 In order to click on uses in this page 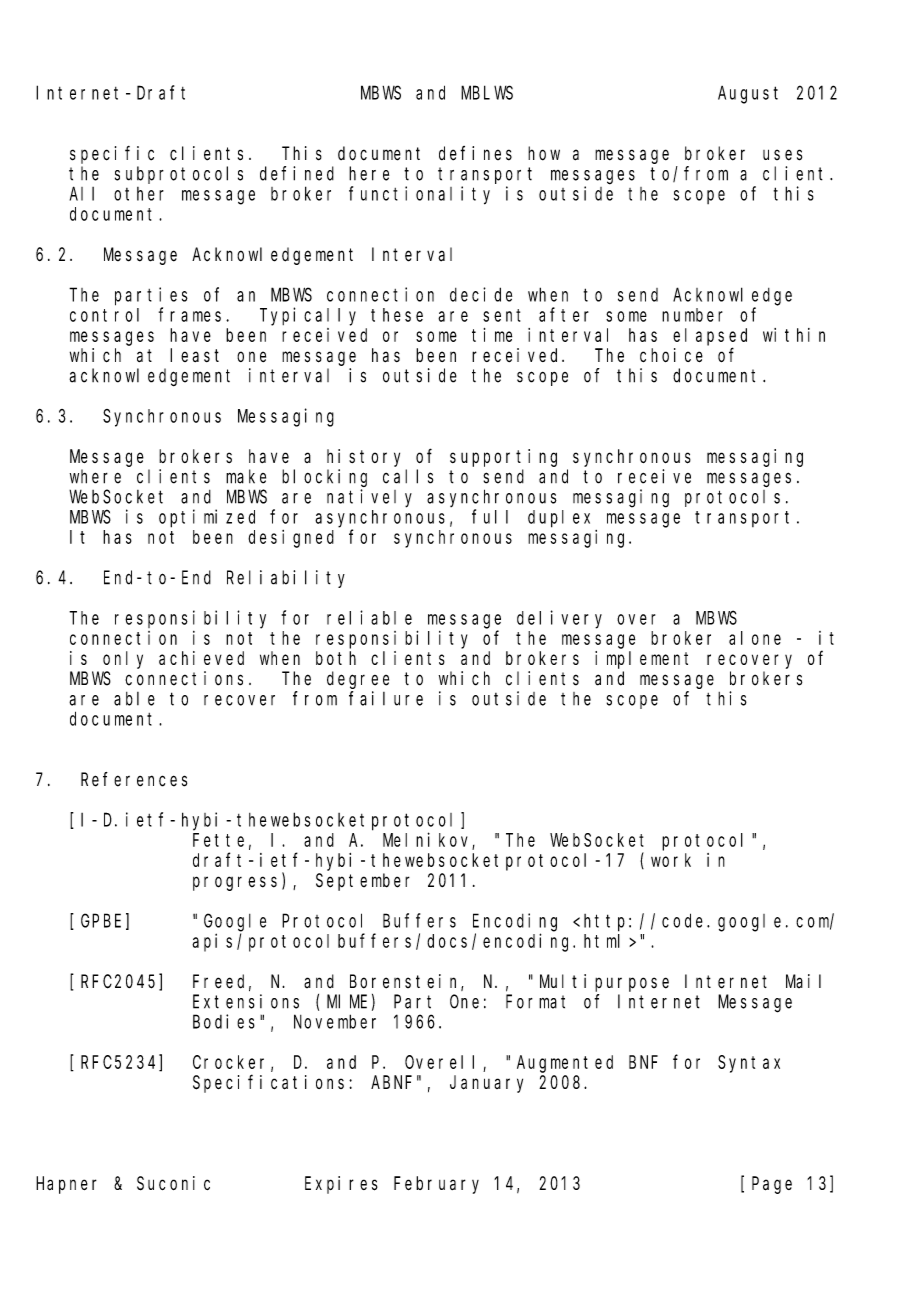, I will do `click(782, 155)`.
